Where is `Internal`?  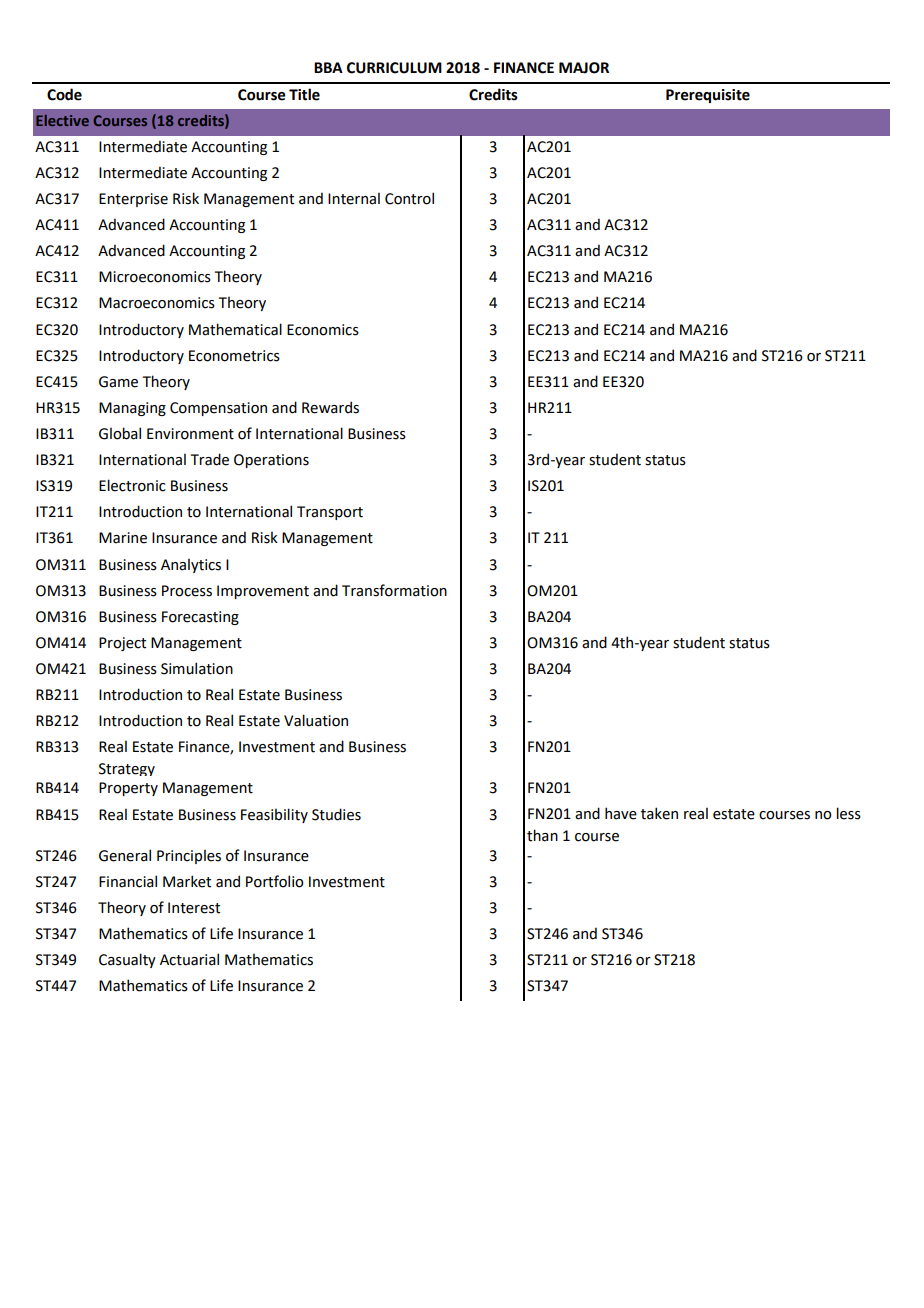
Internal is located at coordinates (354, 198).
